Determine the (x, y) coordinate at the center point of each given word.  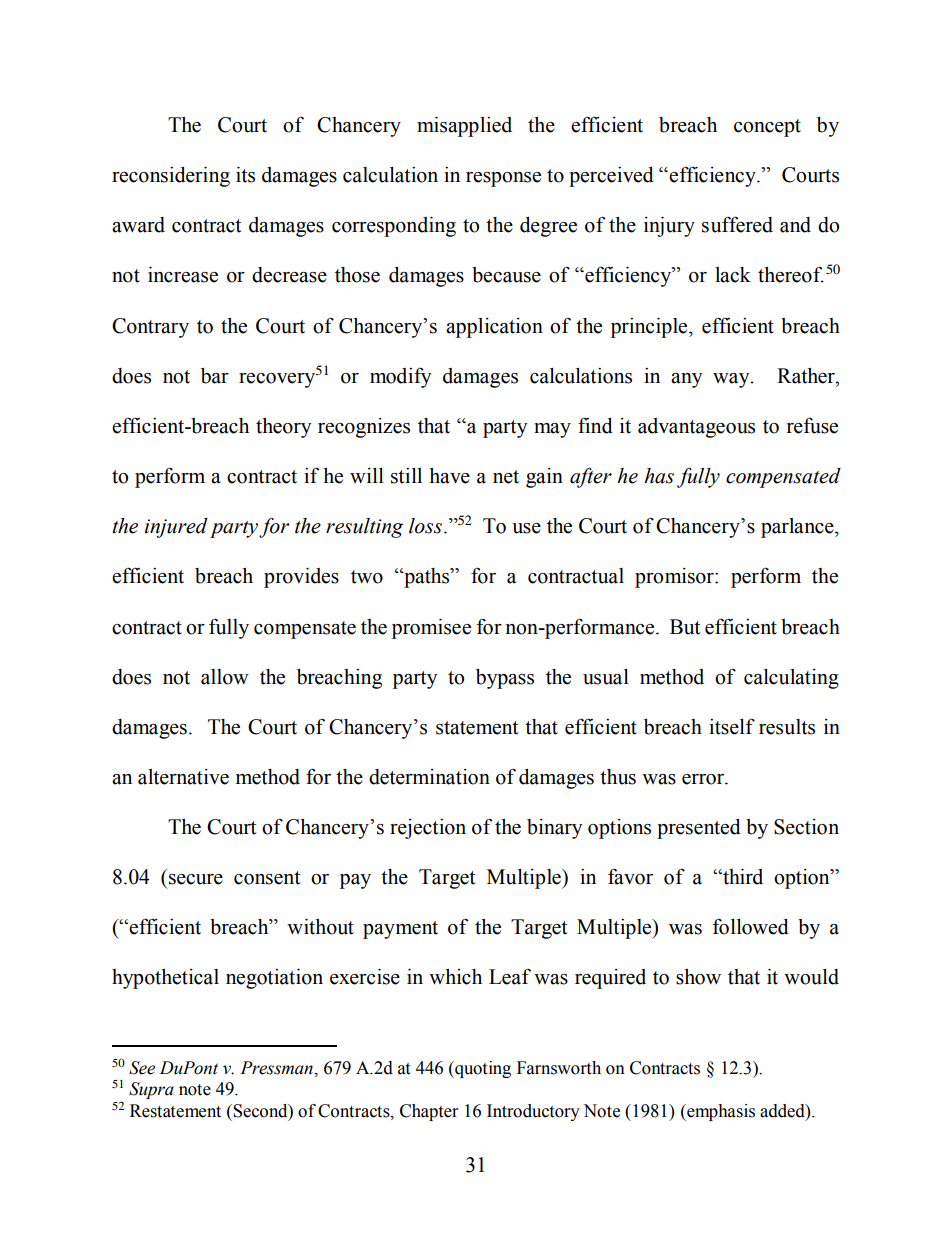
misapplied (464, 127)
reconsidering (171, 177)
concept (767, 128)
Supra (151, 1090)
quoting (482, 1069)
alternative (183, 777)
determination (429, 777)
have (449, 476)
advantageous (696, 428)
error (704, 779)
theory (283, 428)
